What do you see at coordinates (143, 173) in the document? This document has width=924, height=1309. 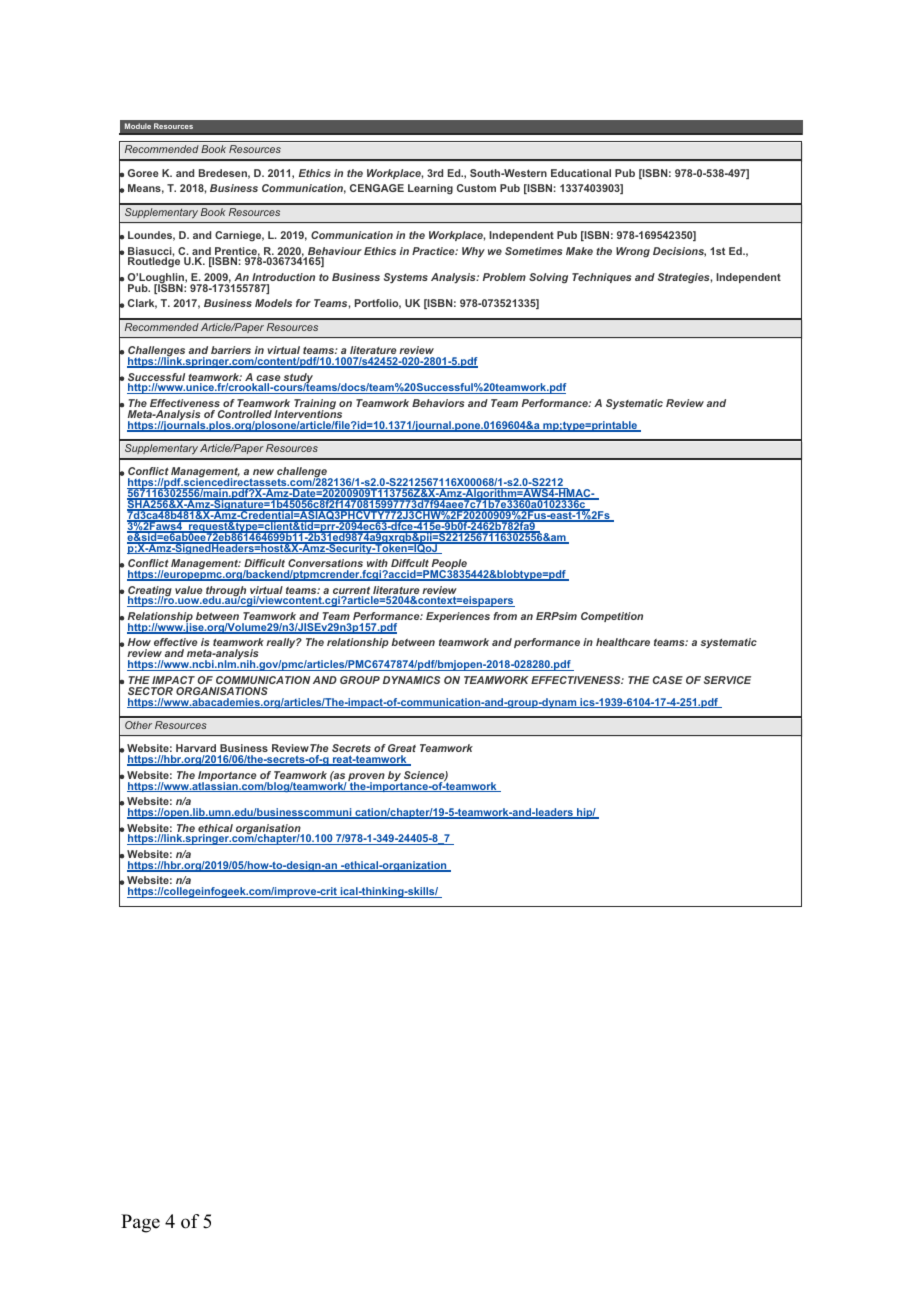 I see `Goree` at bounding box center [143, 173].
